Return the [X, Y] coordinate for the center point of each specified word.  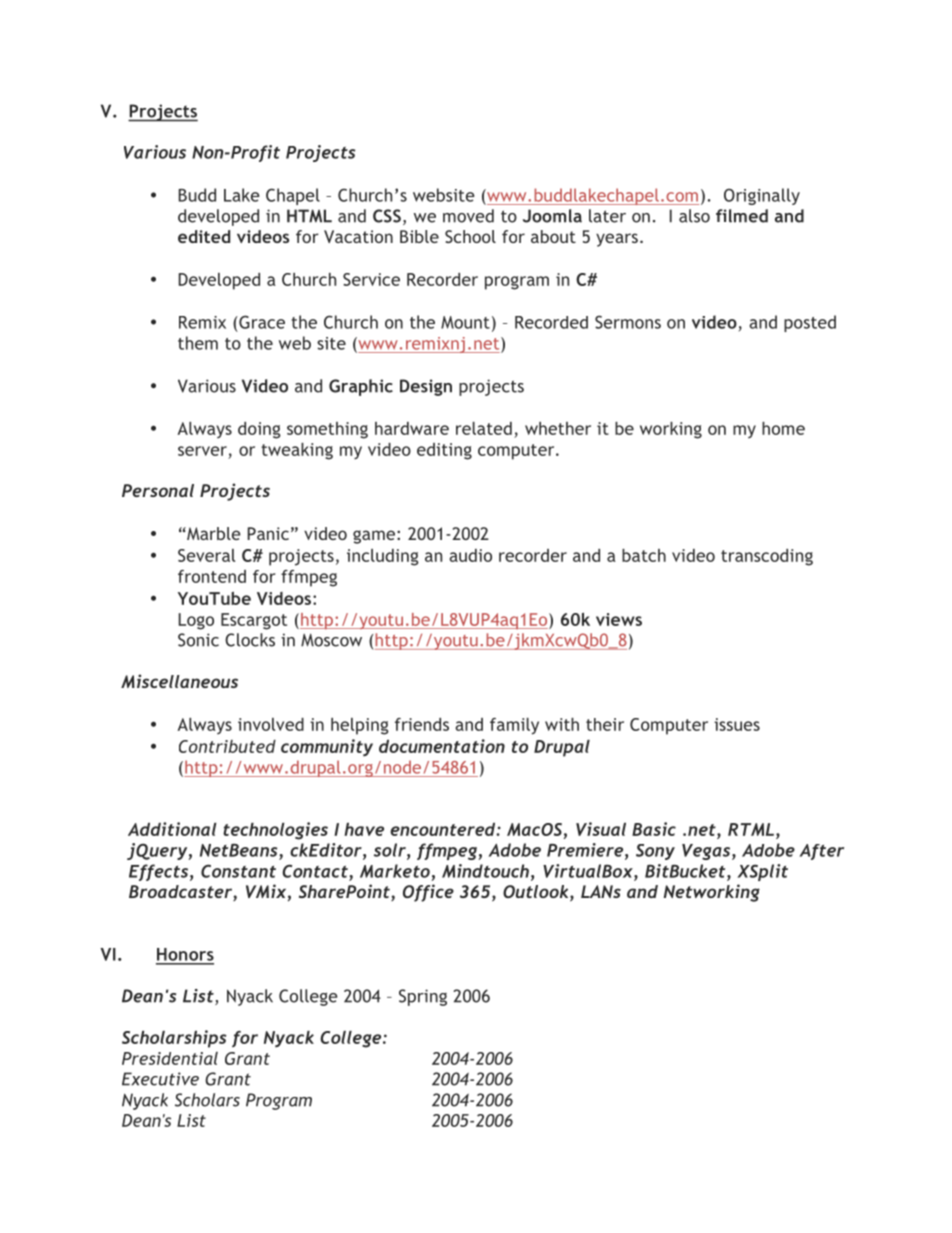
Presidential [170, 1058]
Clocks [250, 640]
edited [204, 236]
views [619, 619]
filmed [742, 216]
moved [468, 216]
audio [470, 555]
